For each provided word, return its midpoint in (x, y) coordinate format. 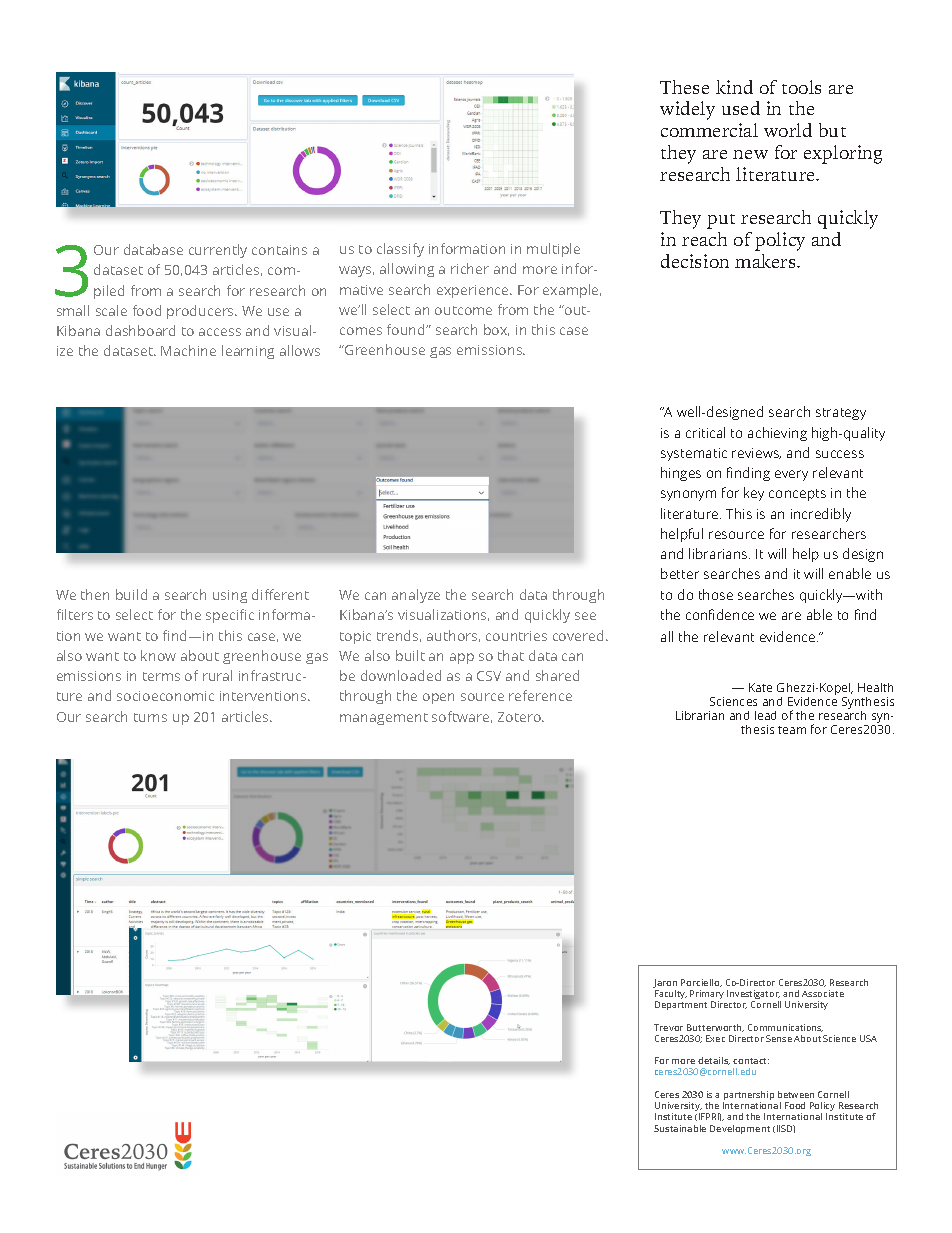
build (131, 594)
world (788, 130)
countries (516, 636)
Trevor (668, 1027)
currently (218, 251)
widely (687, 110)
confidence (720, 614)
